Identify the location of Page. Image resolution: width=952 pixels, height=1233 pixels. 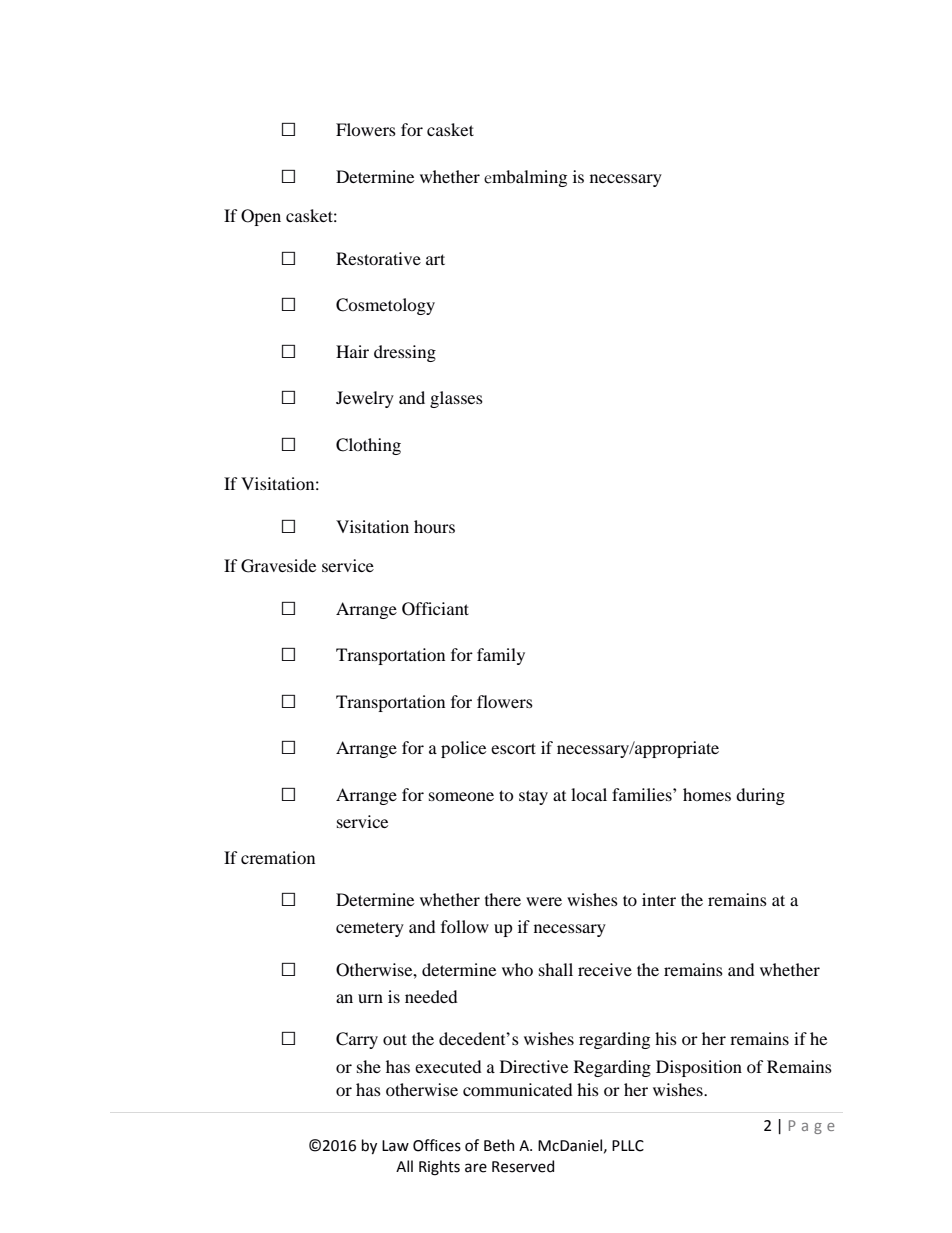
(812, 1127).
